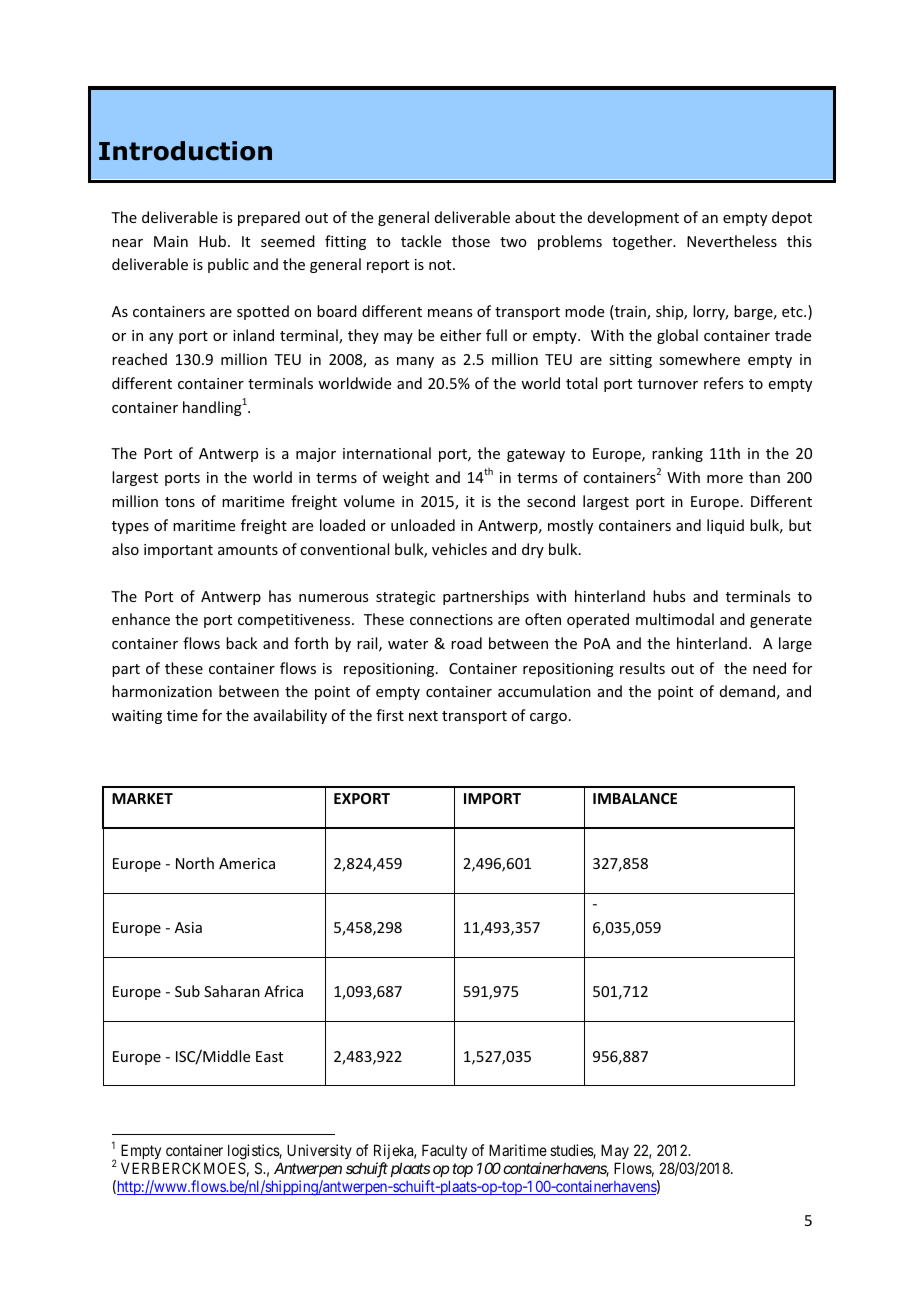 This image has width=924, height=1308. I want to click on need, so click(769, 668).
